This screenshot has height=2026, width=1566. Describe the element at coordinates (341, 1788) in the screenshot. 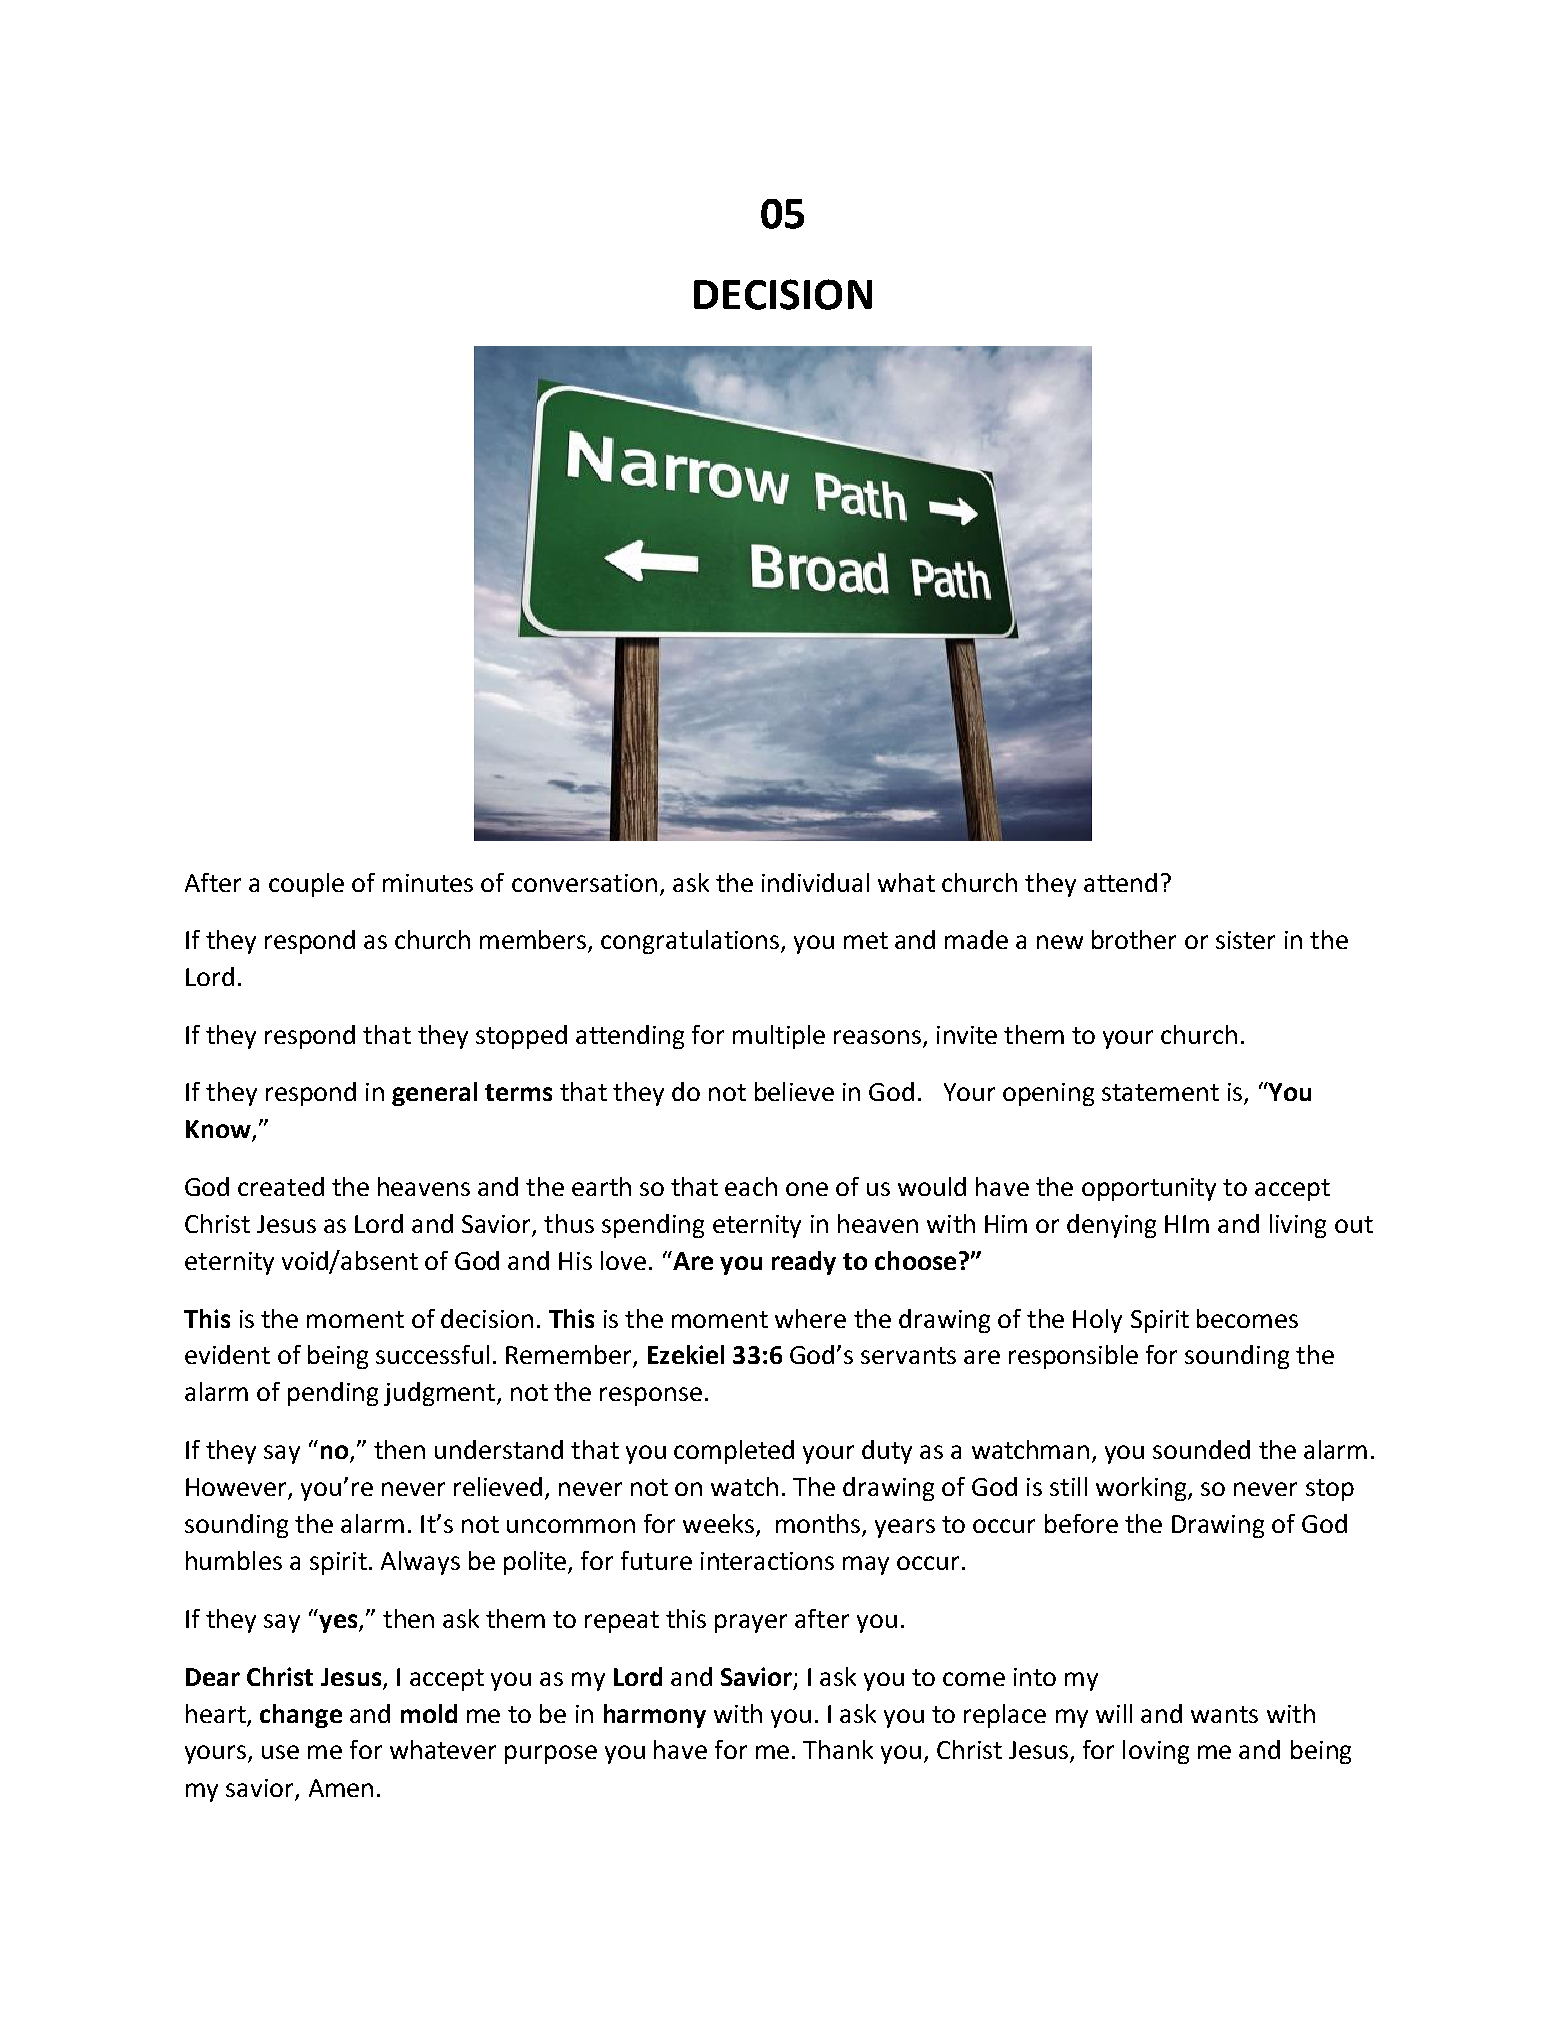

I see `Amen` at that location.
